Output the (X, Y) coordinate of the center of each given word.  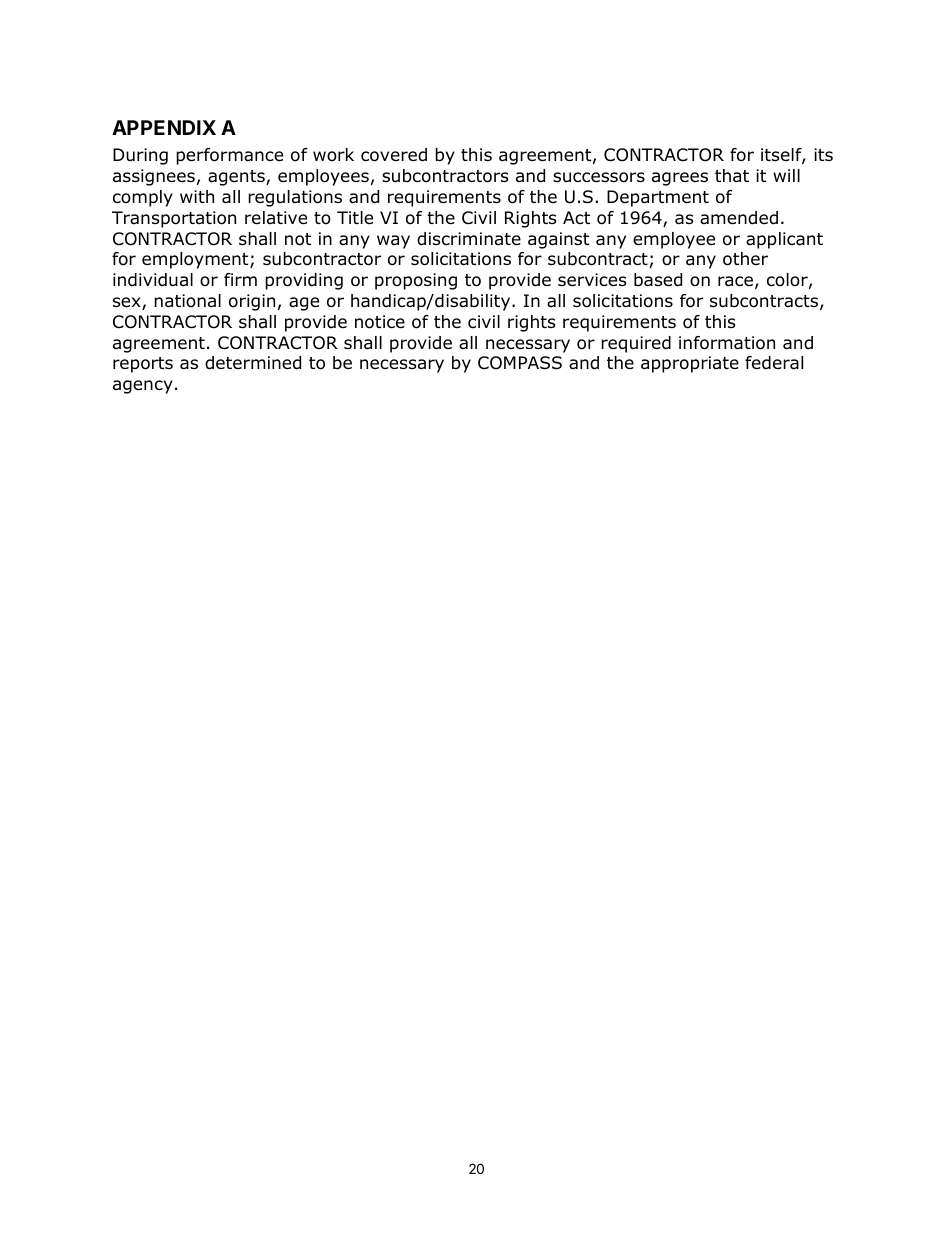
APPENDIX (164, 127)
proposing (416, 281)
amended (739, 218)
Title (355, 218)
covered (394, 155)
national (187, 301)
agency (143, 387)
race (735, 281)
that (732, 176)
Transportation (174, 219)
